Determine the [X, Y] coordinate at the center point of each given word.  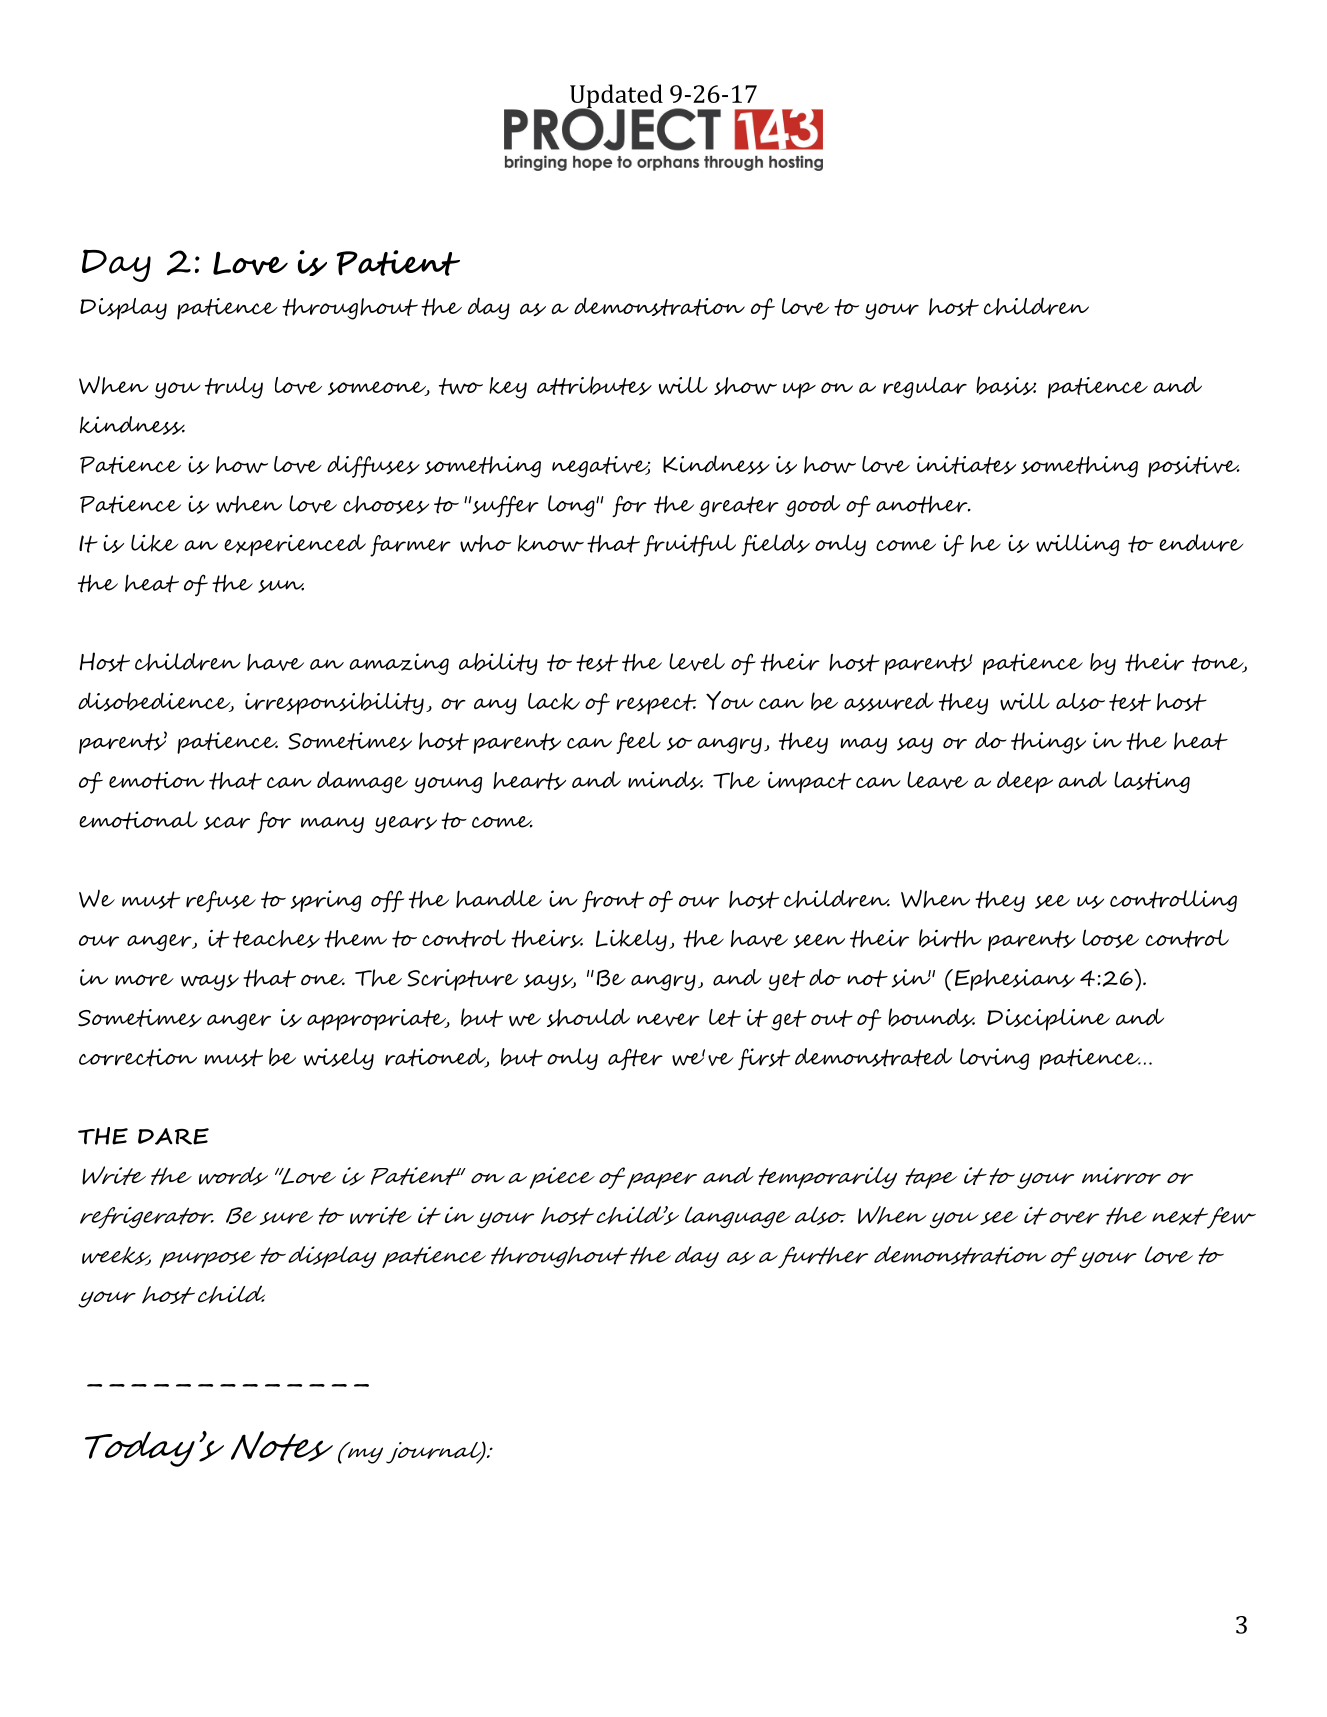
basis [1006, 385]
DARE [173, 1136]
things [1048, 743]
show [745, 386]
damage [362, 782]
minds [665, 780]
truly [234, 388]
